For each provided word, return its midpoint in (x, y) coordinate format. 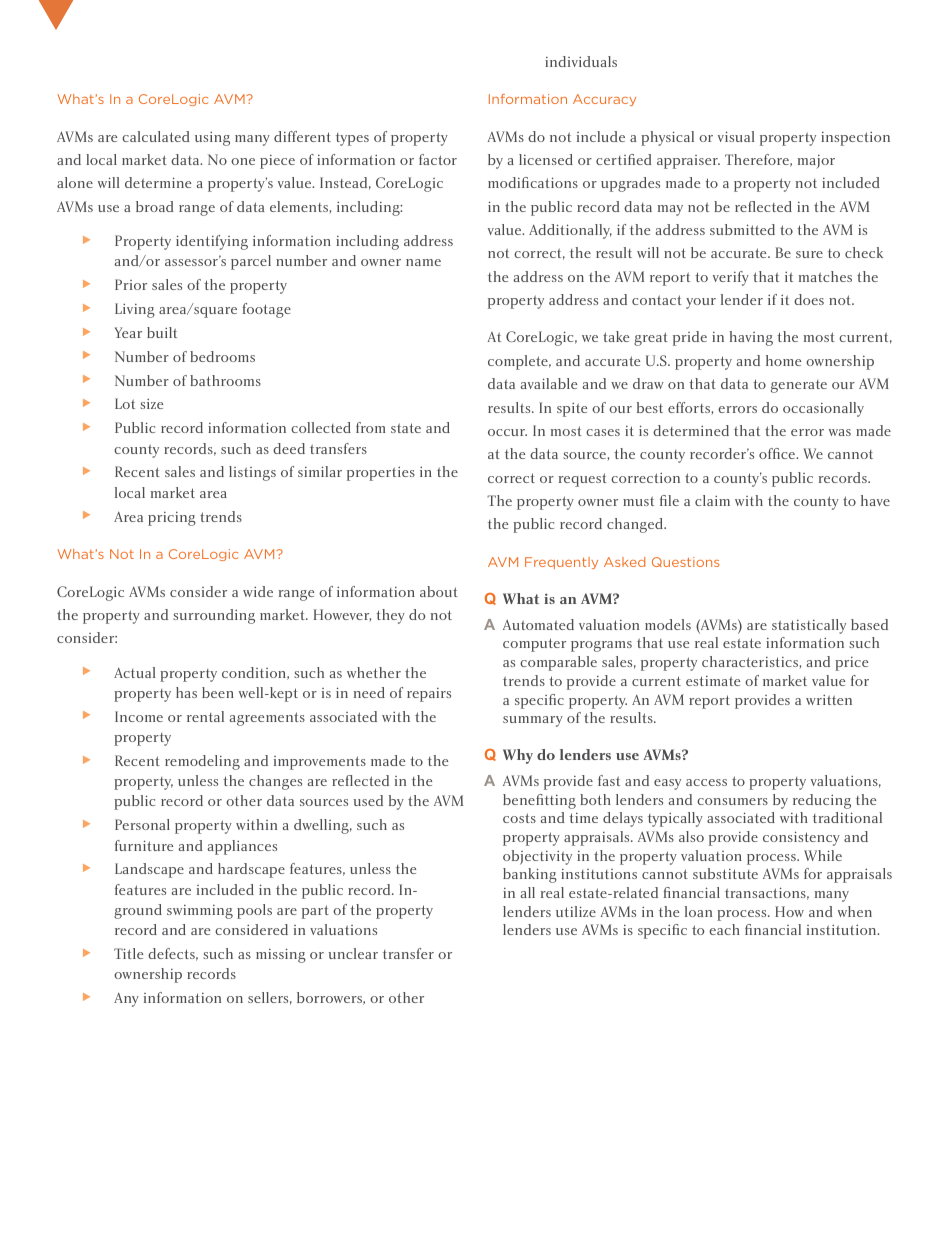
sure (809, 254)
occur (507, 432)
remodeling (202, 762)
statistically (809, 626)
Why (518, 756)
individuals (581, 61)
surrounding (214, 616)
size (151, 403)
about (439, 591)
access (706, 782)
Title (128, 953)
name (423, 262)
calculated (156, 136)
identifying (212, 242)
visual (736, 136)
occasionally (823, 409)
